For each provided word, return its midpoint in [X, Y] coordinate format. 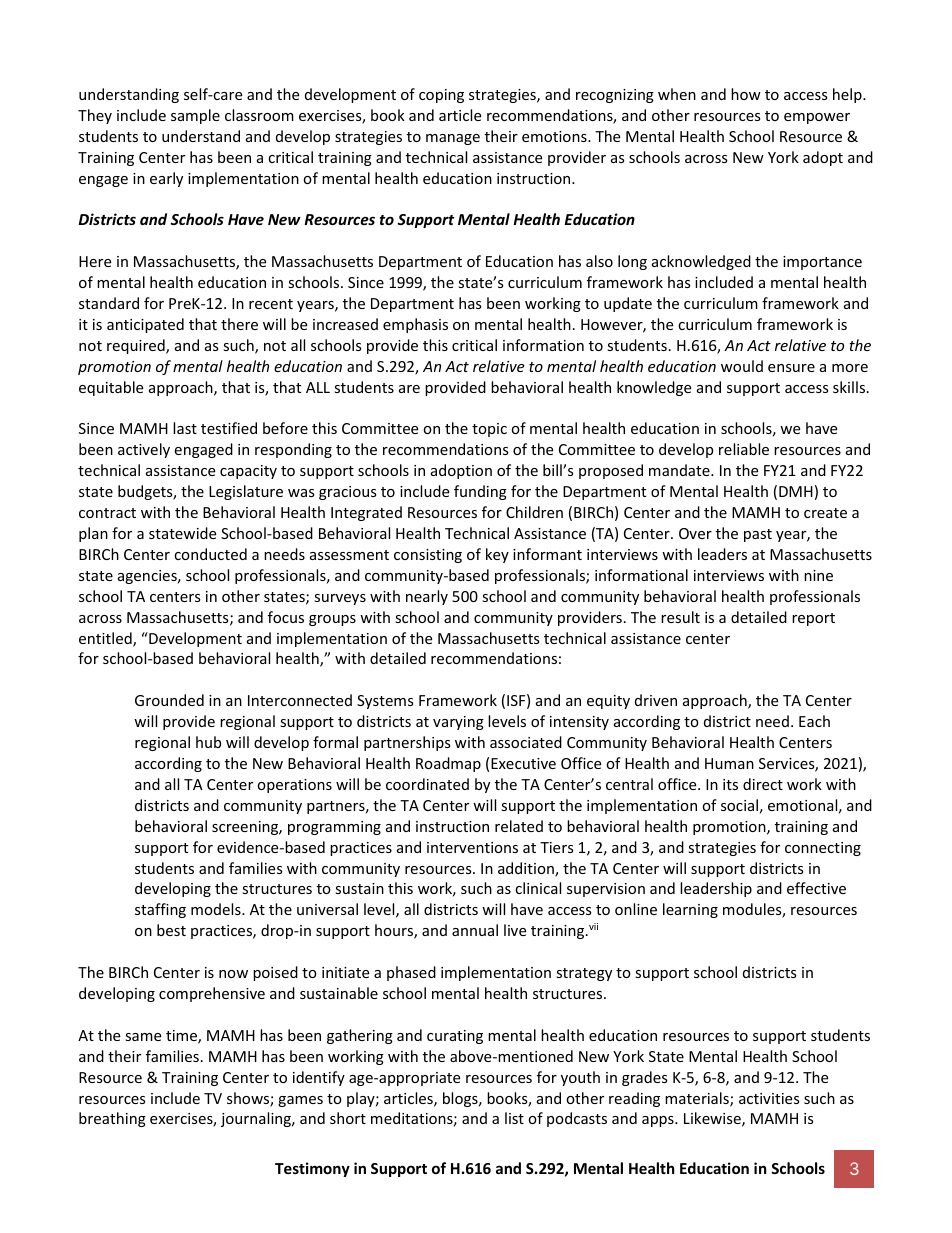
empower [817, 118]
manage [453, 139]
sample [195, 116]
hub [208, 742]
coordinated [427, 784]
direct [763, 784]
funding [480, 492]
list [514, 1118]
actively [144, 450]
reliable [744, 449]
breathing [112, 1119]
